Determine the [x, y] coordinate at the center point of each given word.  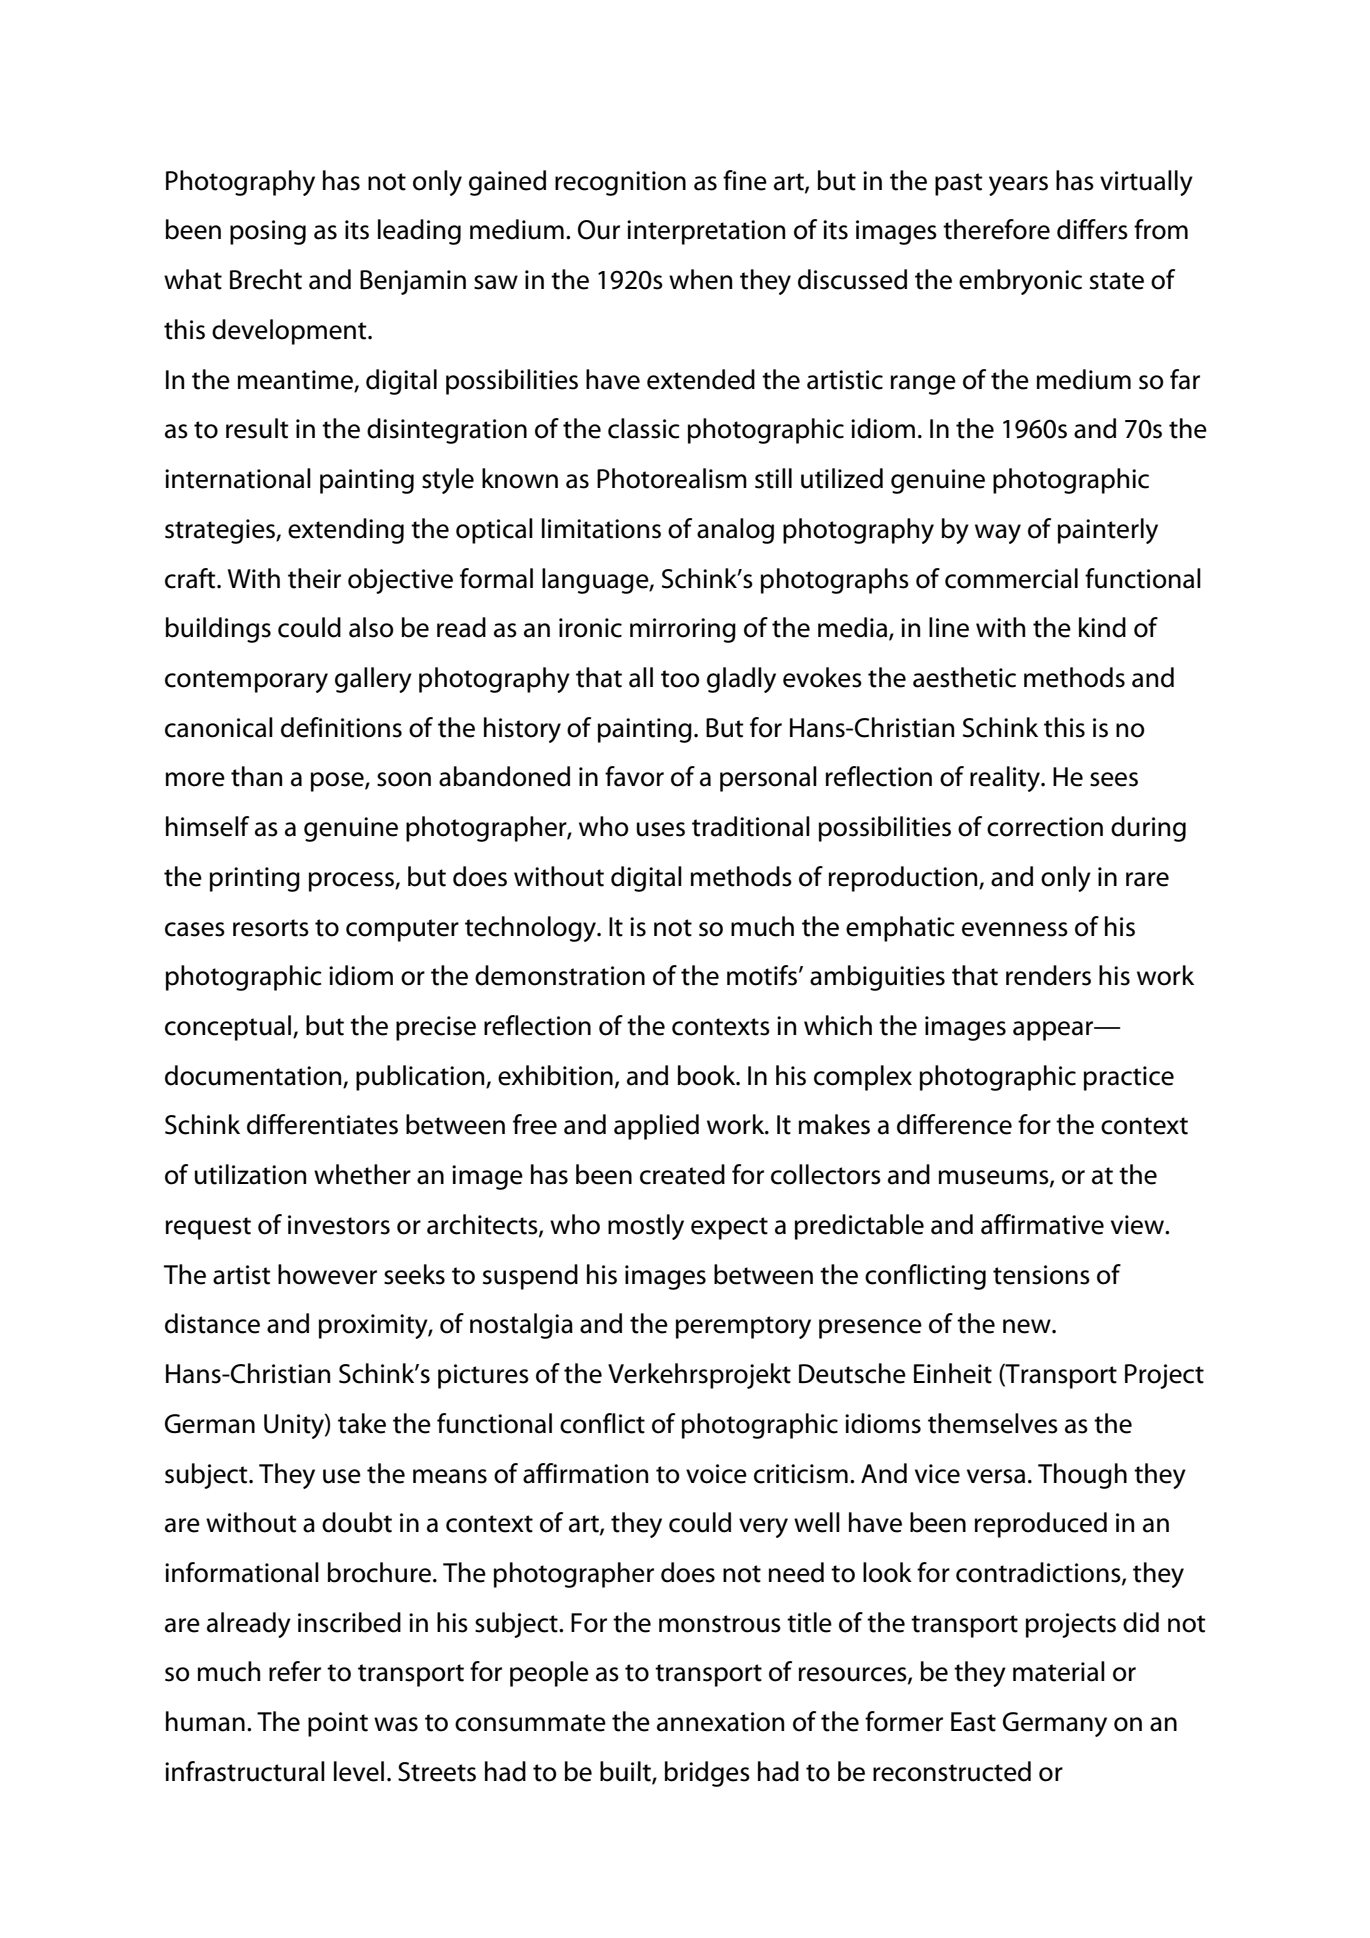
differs [1092, 229]
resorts [271, 928]
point [338, 1724]
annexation [720, 1722]
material [1059, 1671]
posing [268, 232]
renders [1048, 975]
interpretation [706, 232]
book [707, 1075]
